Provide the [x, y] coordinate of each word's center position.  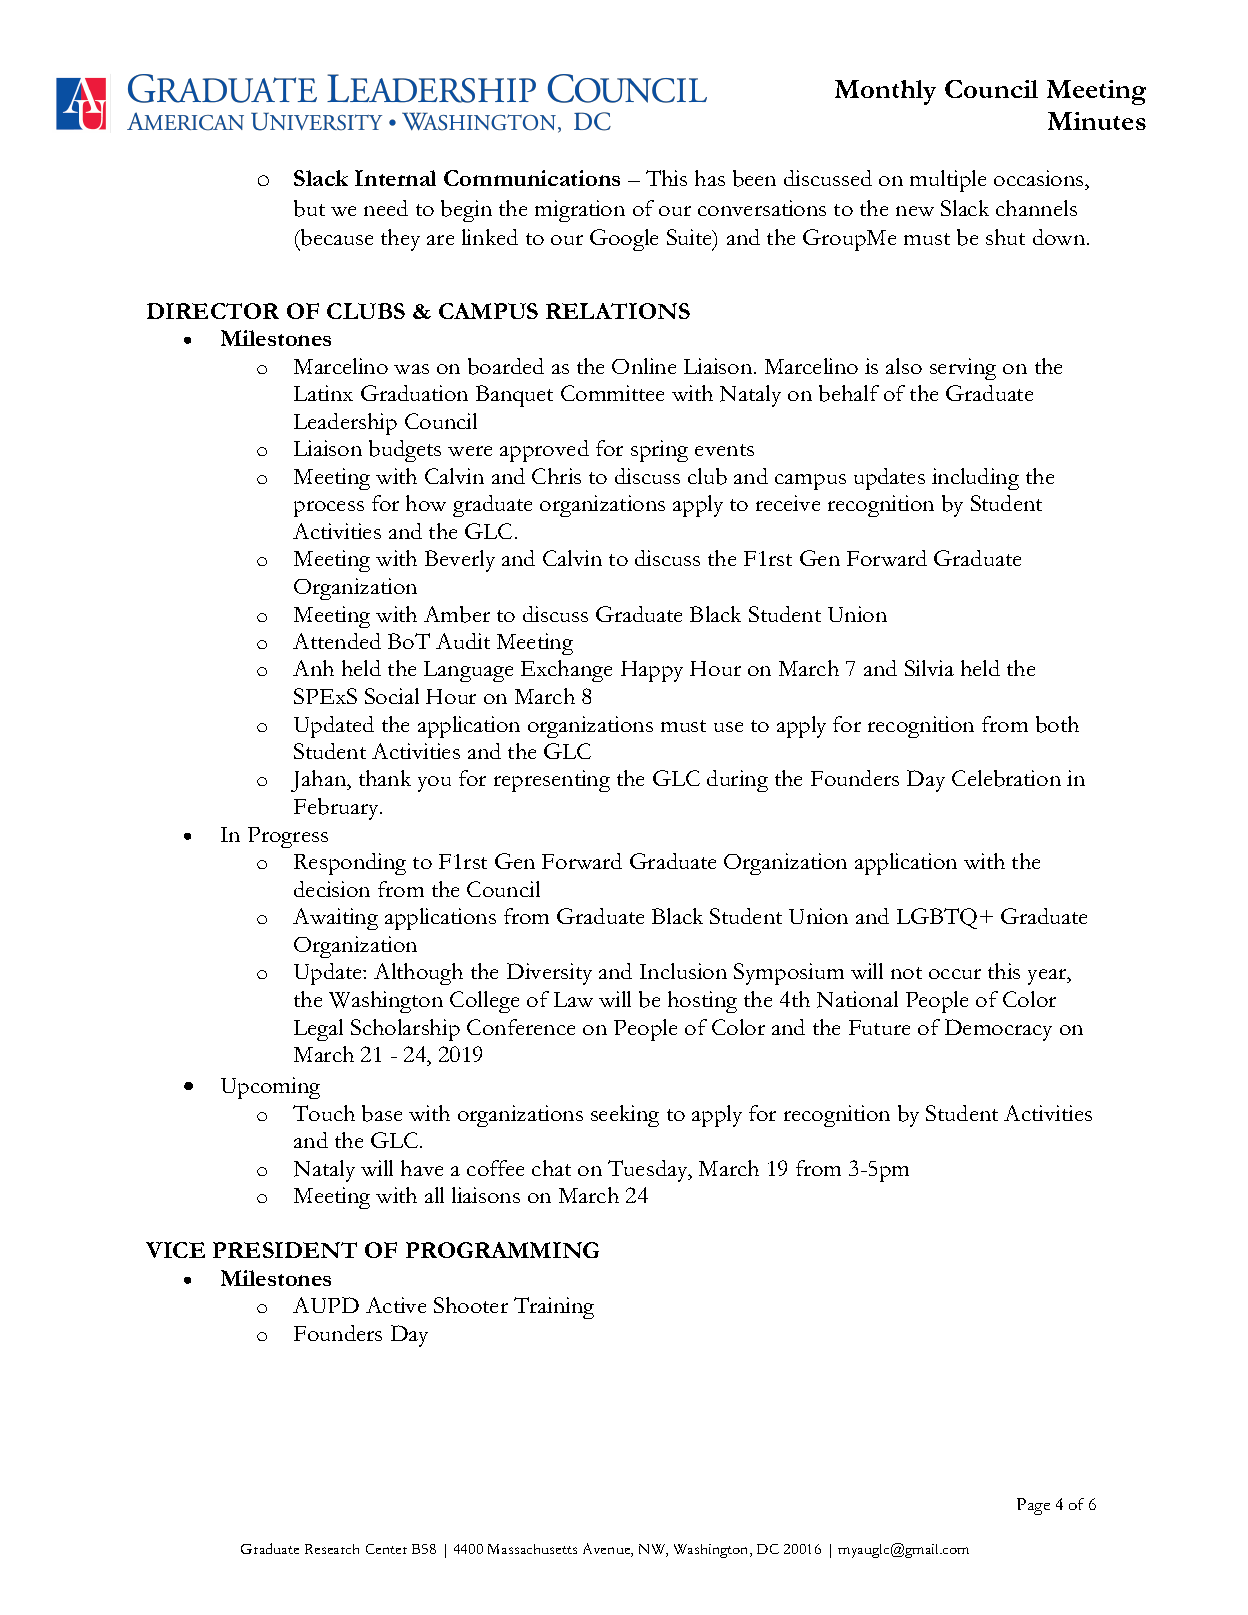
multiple [948, 181]
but [309, 208]
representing [552, 781]
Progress [288, 837]
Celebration [1006, 778]
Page [1033, 1506]
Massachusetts [532, 1549]
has [710, 178]
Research [332, 1549]
